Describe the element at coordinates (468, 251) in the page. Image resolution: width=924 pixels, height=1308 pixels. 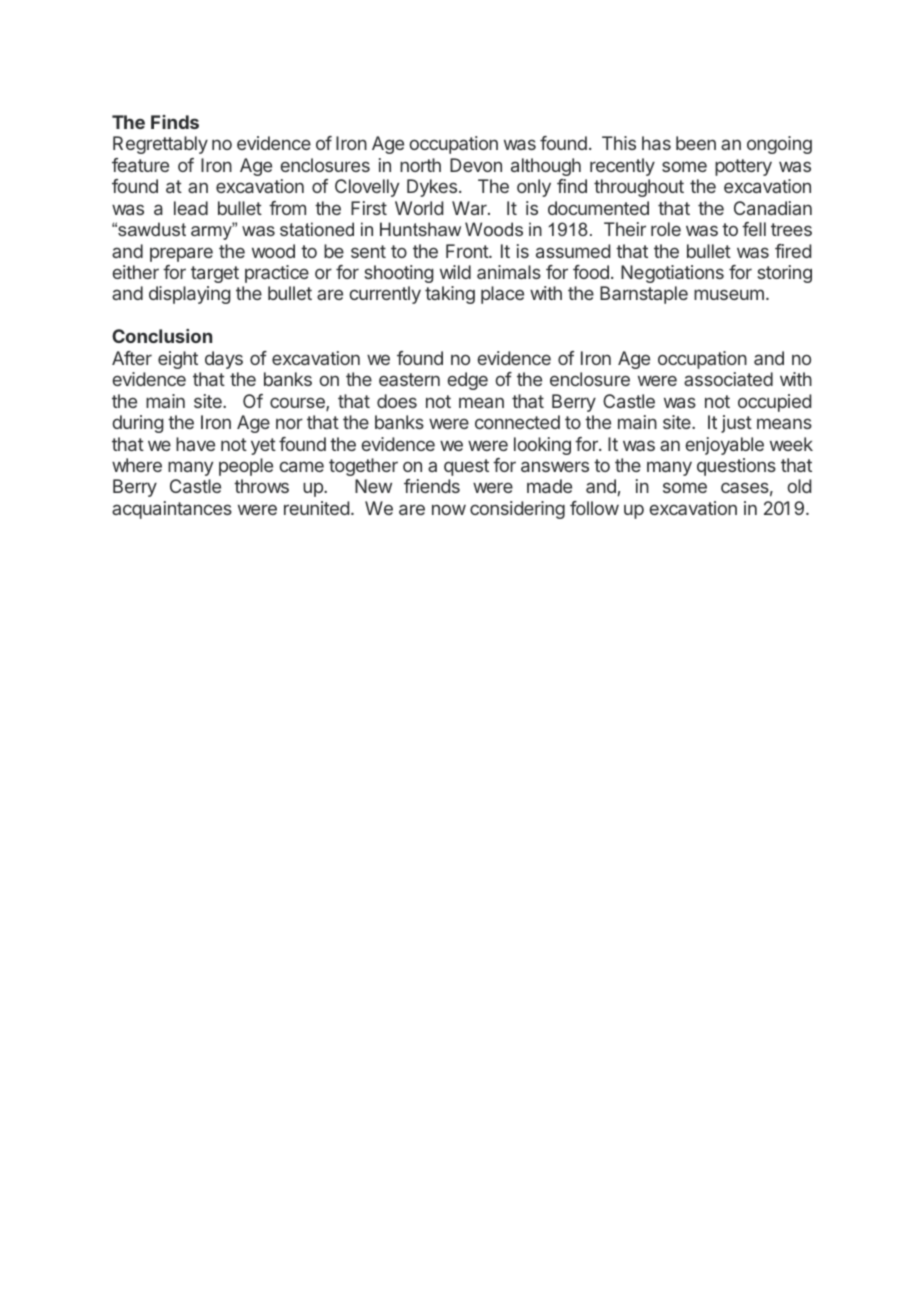
I see `Front` at that location.
